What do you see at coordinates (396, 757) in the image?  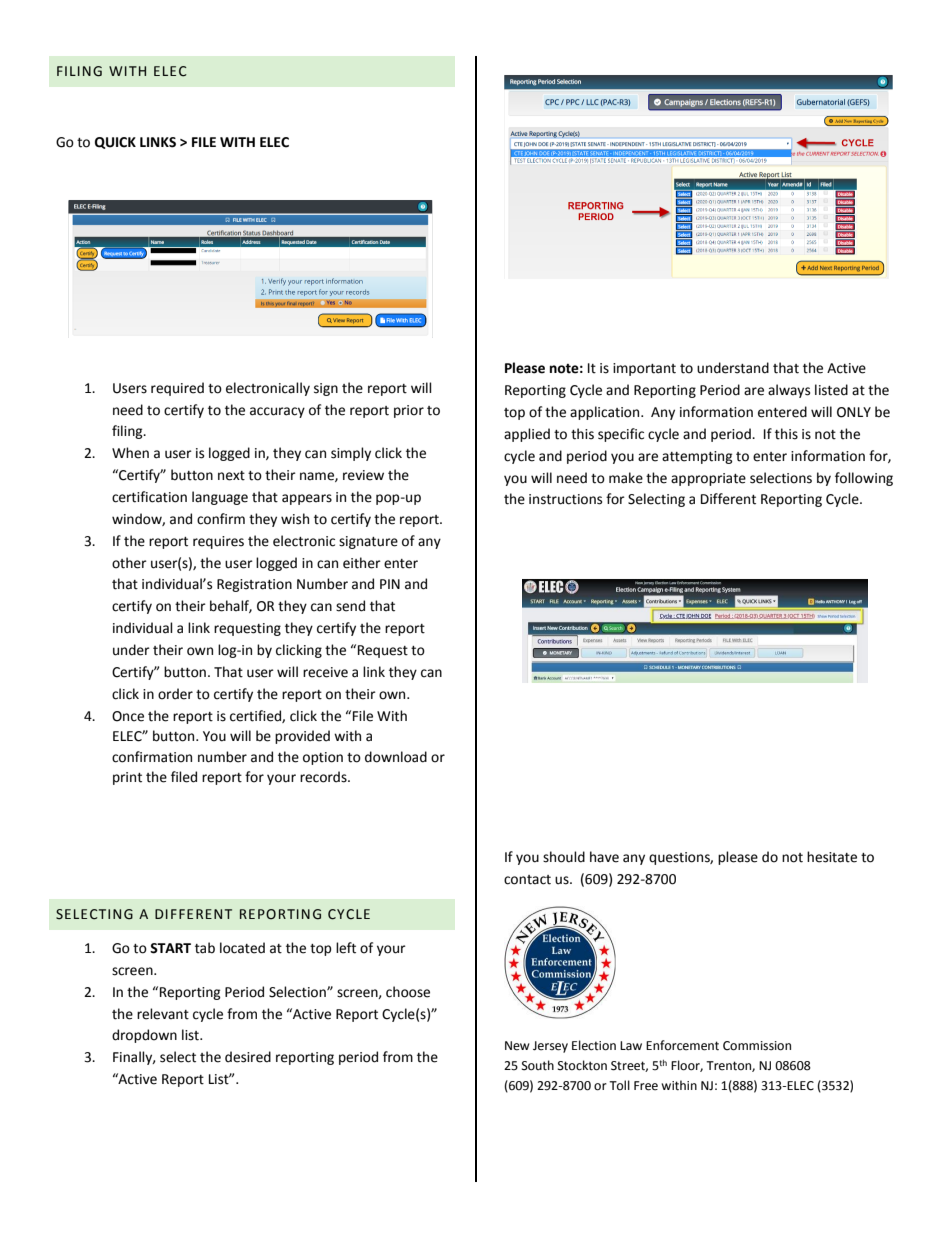 I see `download` at bounding box center [396, 757].
